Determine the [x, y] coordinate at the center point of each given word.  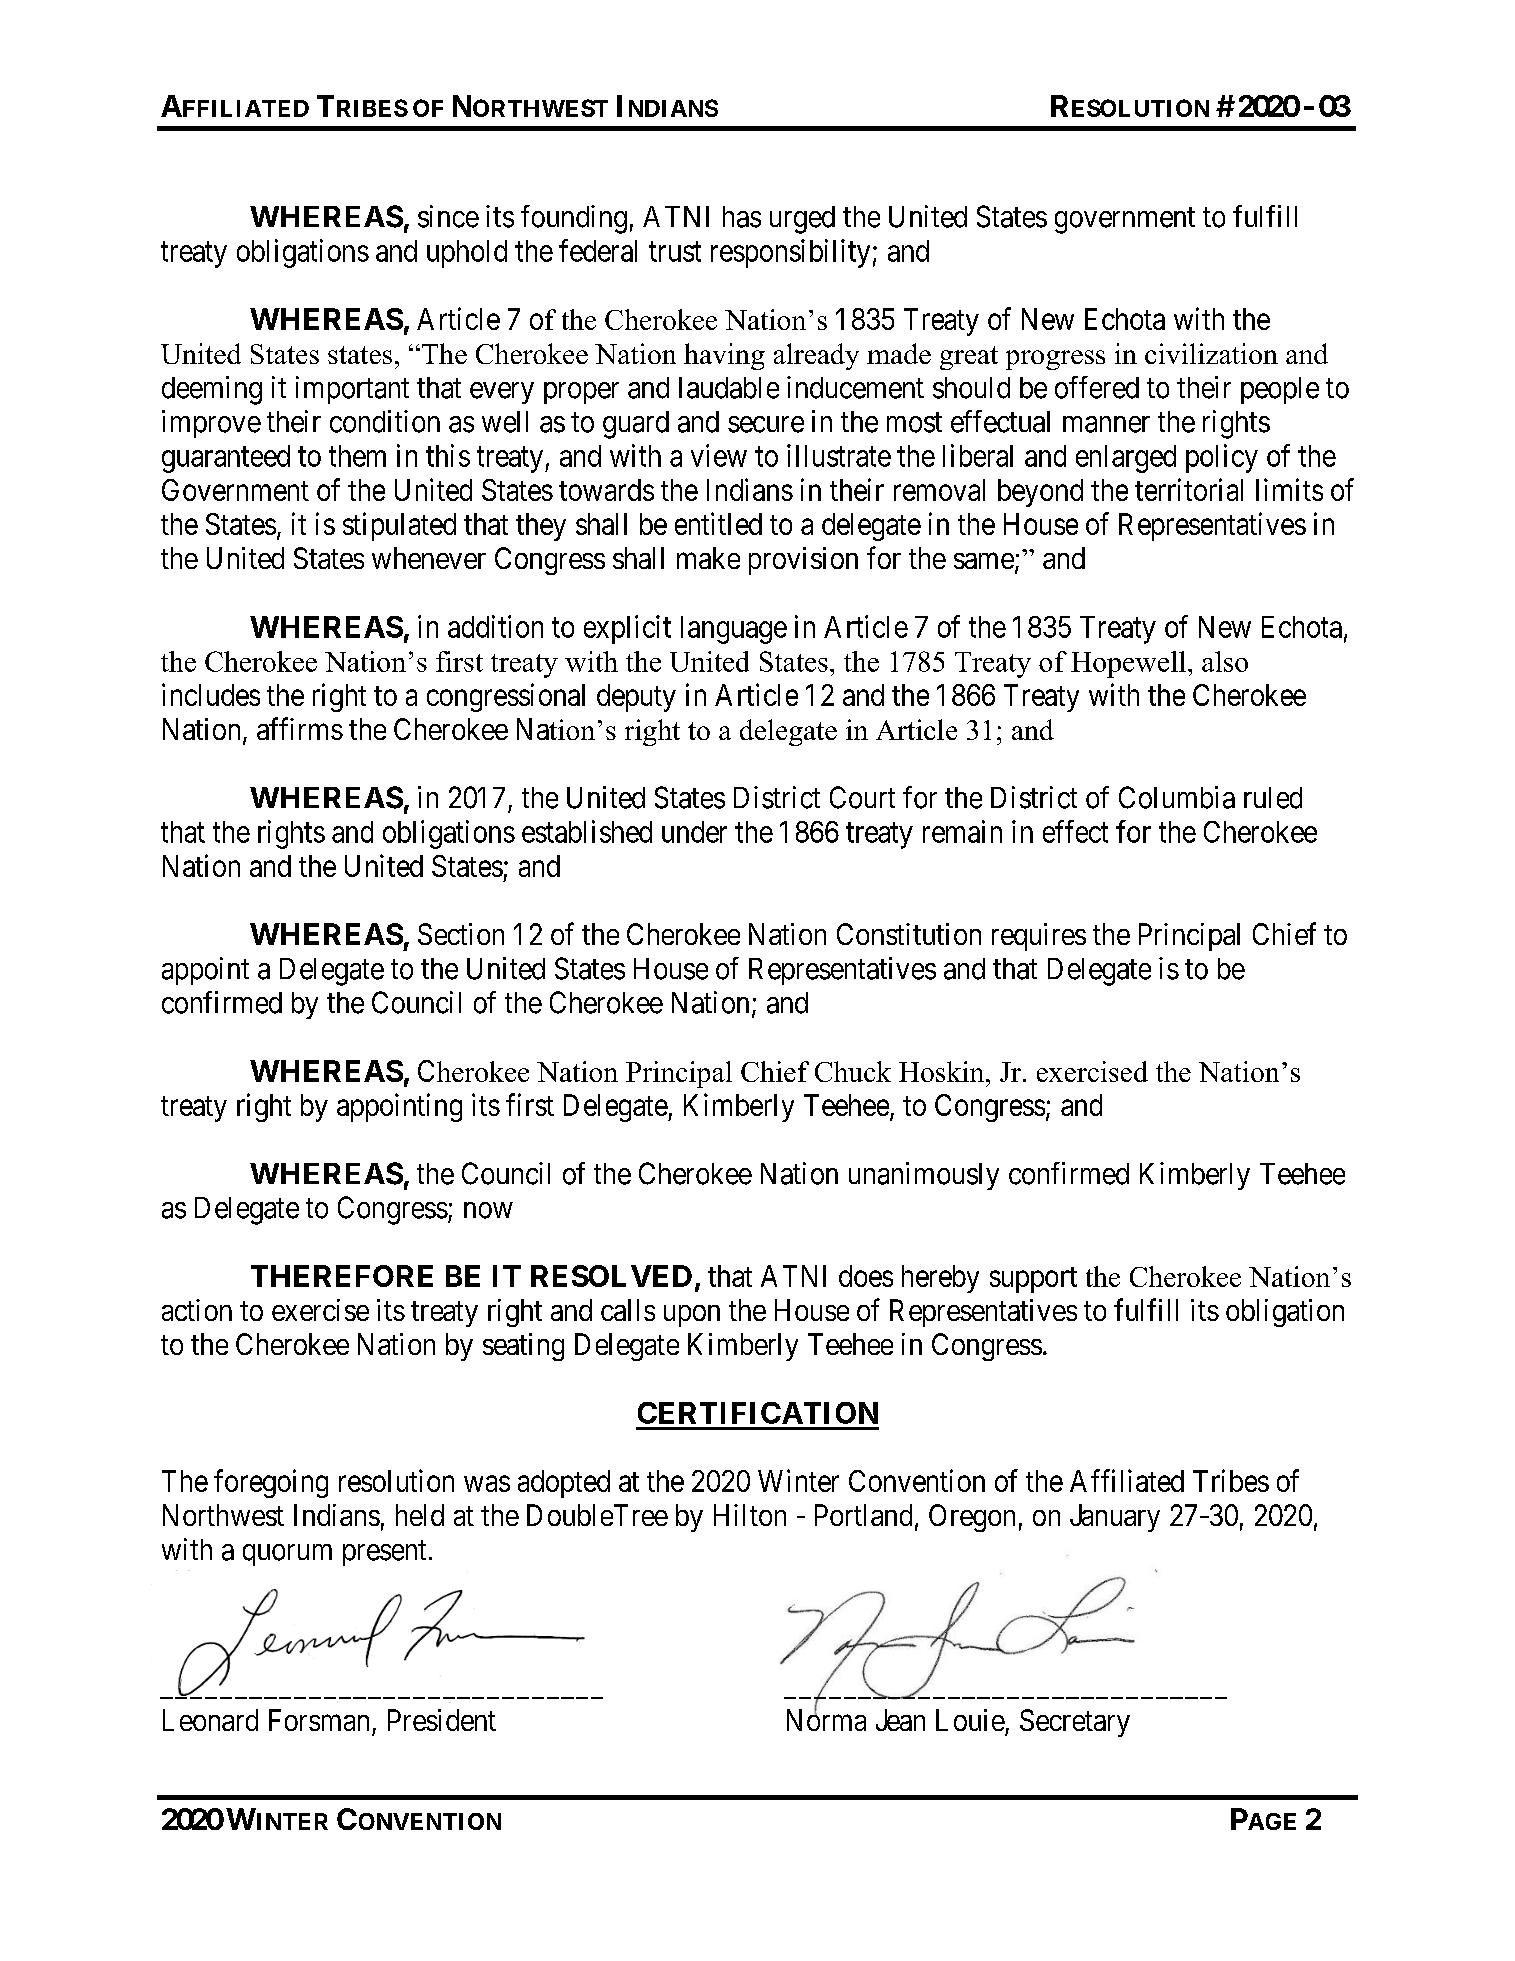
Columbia [1177, 797]
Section [461, 934]
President [442, 1720]
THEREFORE [342, 1276]
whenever [429, 558]
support [1033, 1280]
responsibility [790, 253]
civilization [1211, 353]
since [448, 216]
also [1225, 661]
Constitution [909, 934]
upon [692, 1316]
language [734, 630]
